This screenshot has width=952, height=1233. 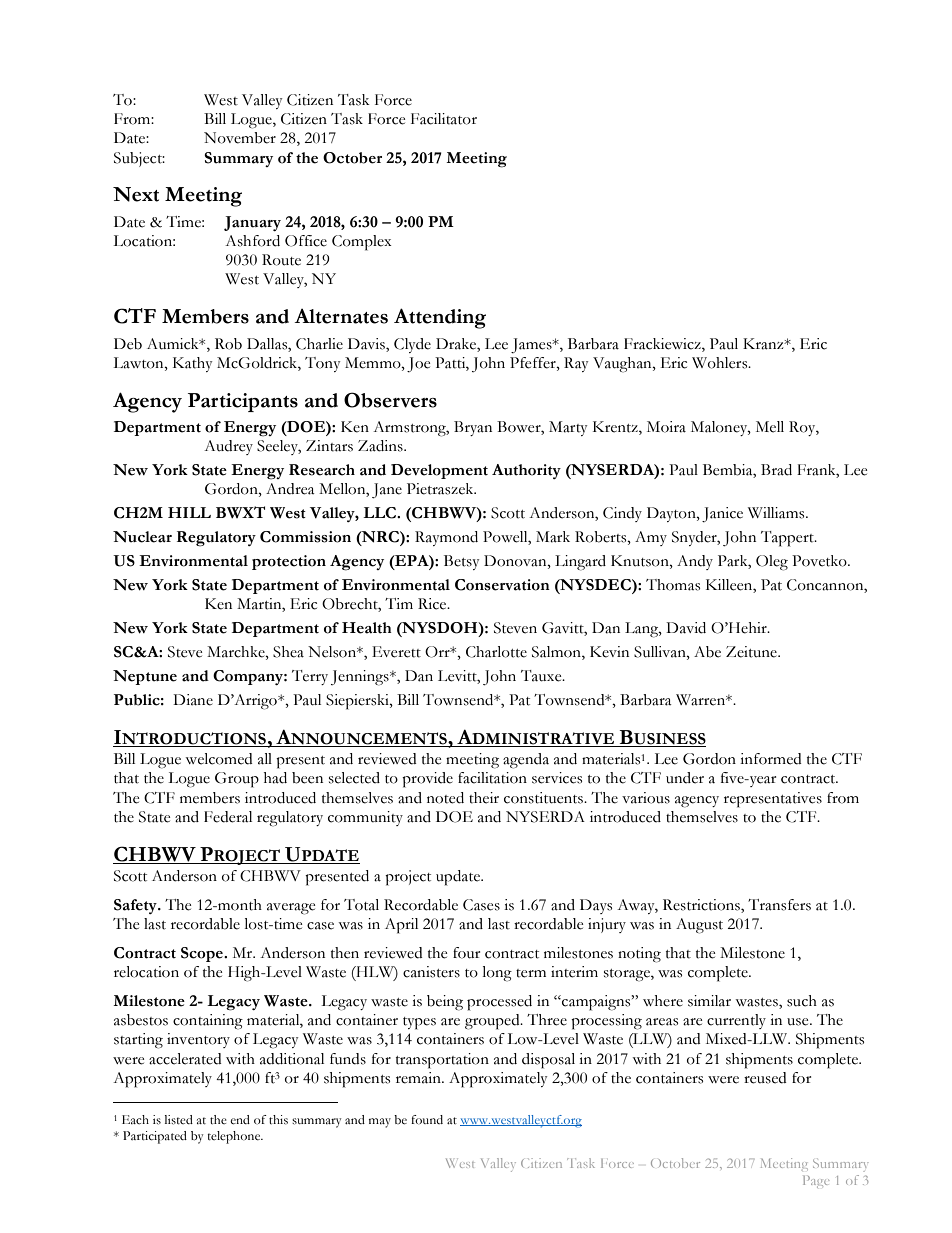 I want to click on their, so click(x=484, y=798).
